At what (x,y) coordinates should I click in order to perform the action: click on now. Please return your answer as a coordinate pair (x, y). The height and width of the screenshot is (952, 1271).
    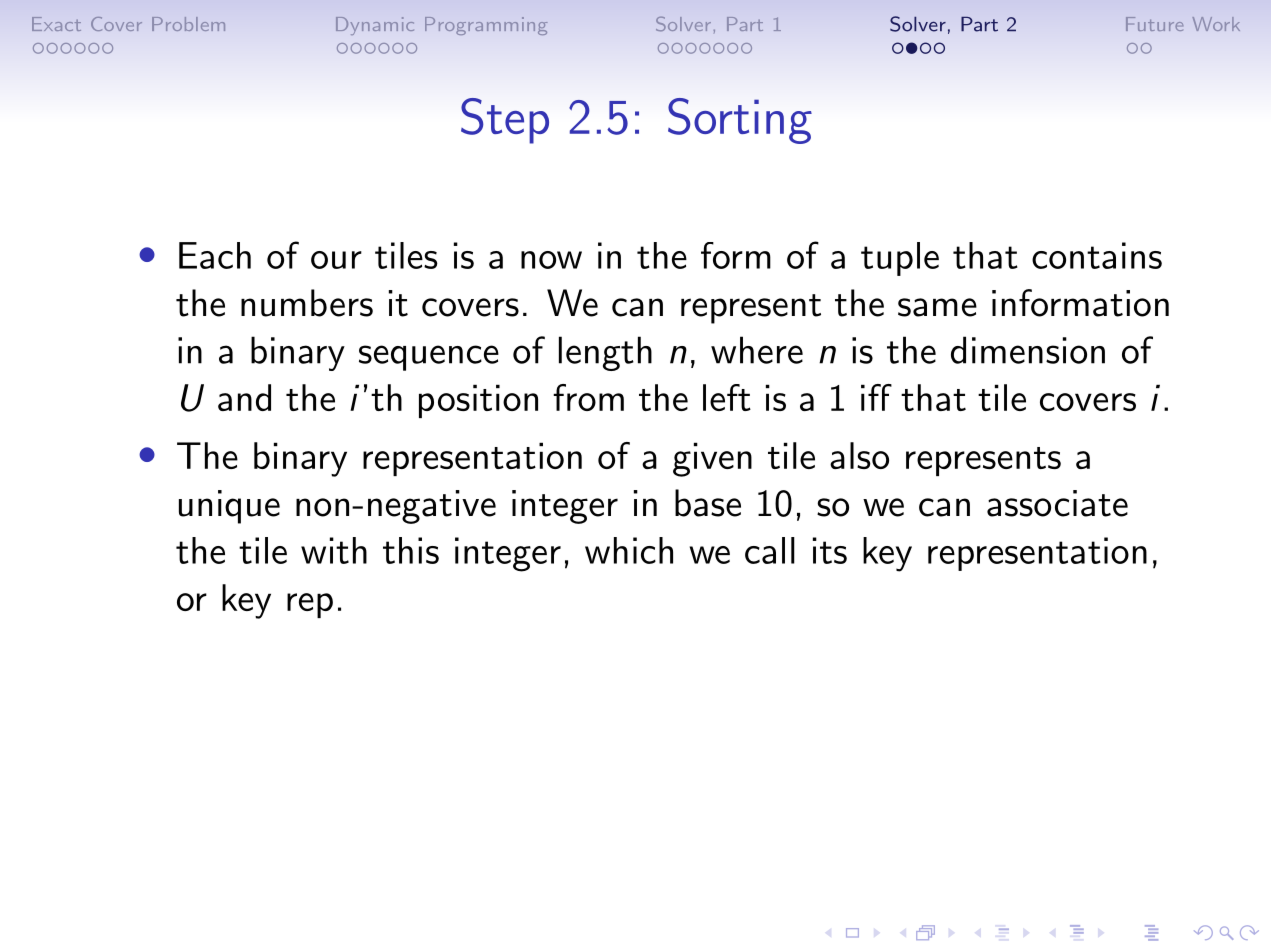
    Looking at the image, I should click on (551, 260).
